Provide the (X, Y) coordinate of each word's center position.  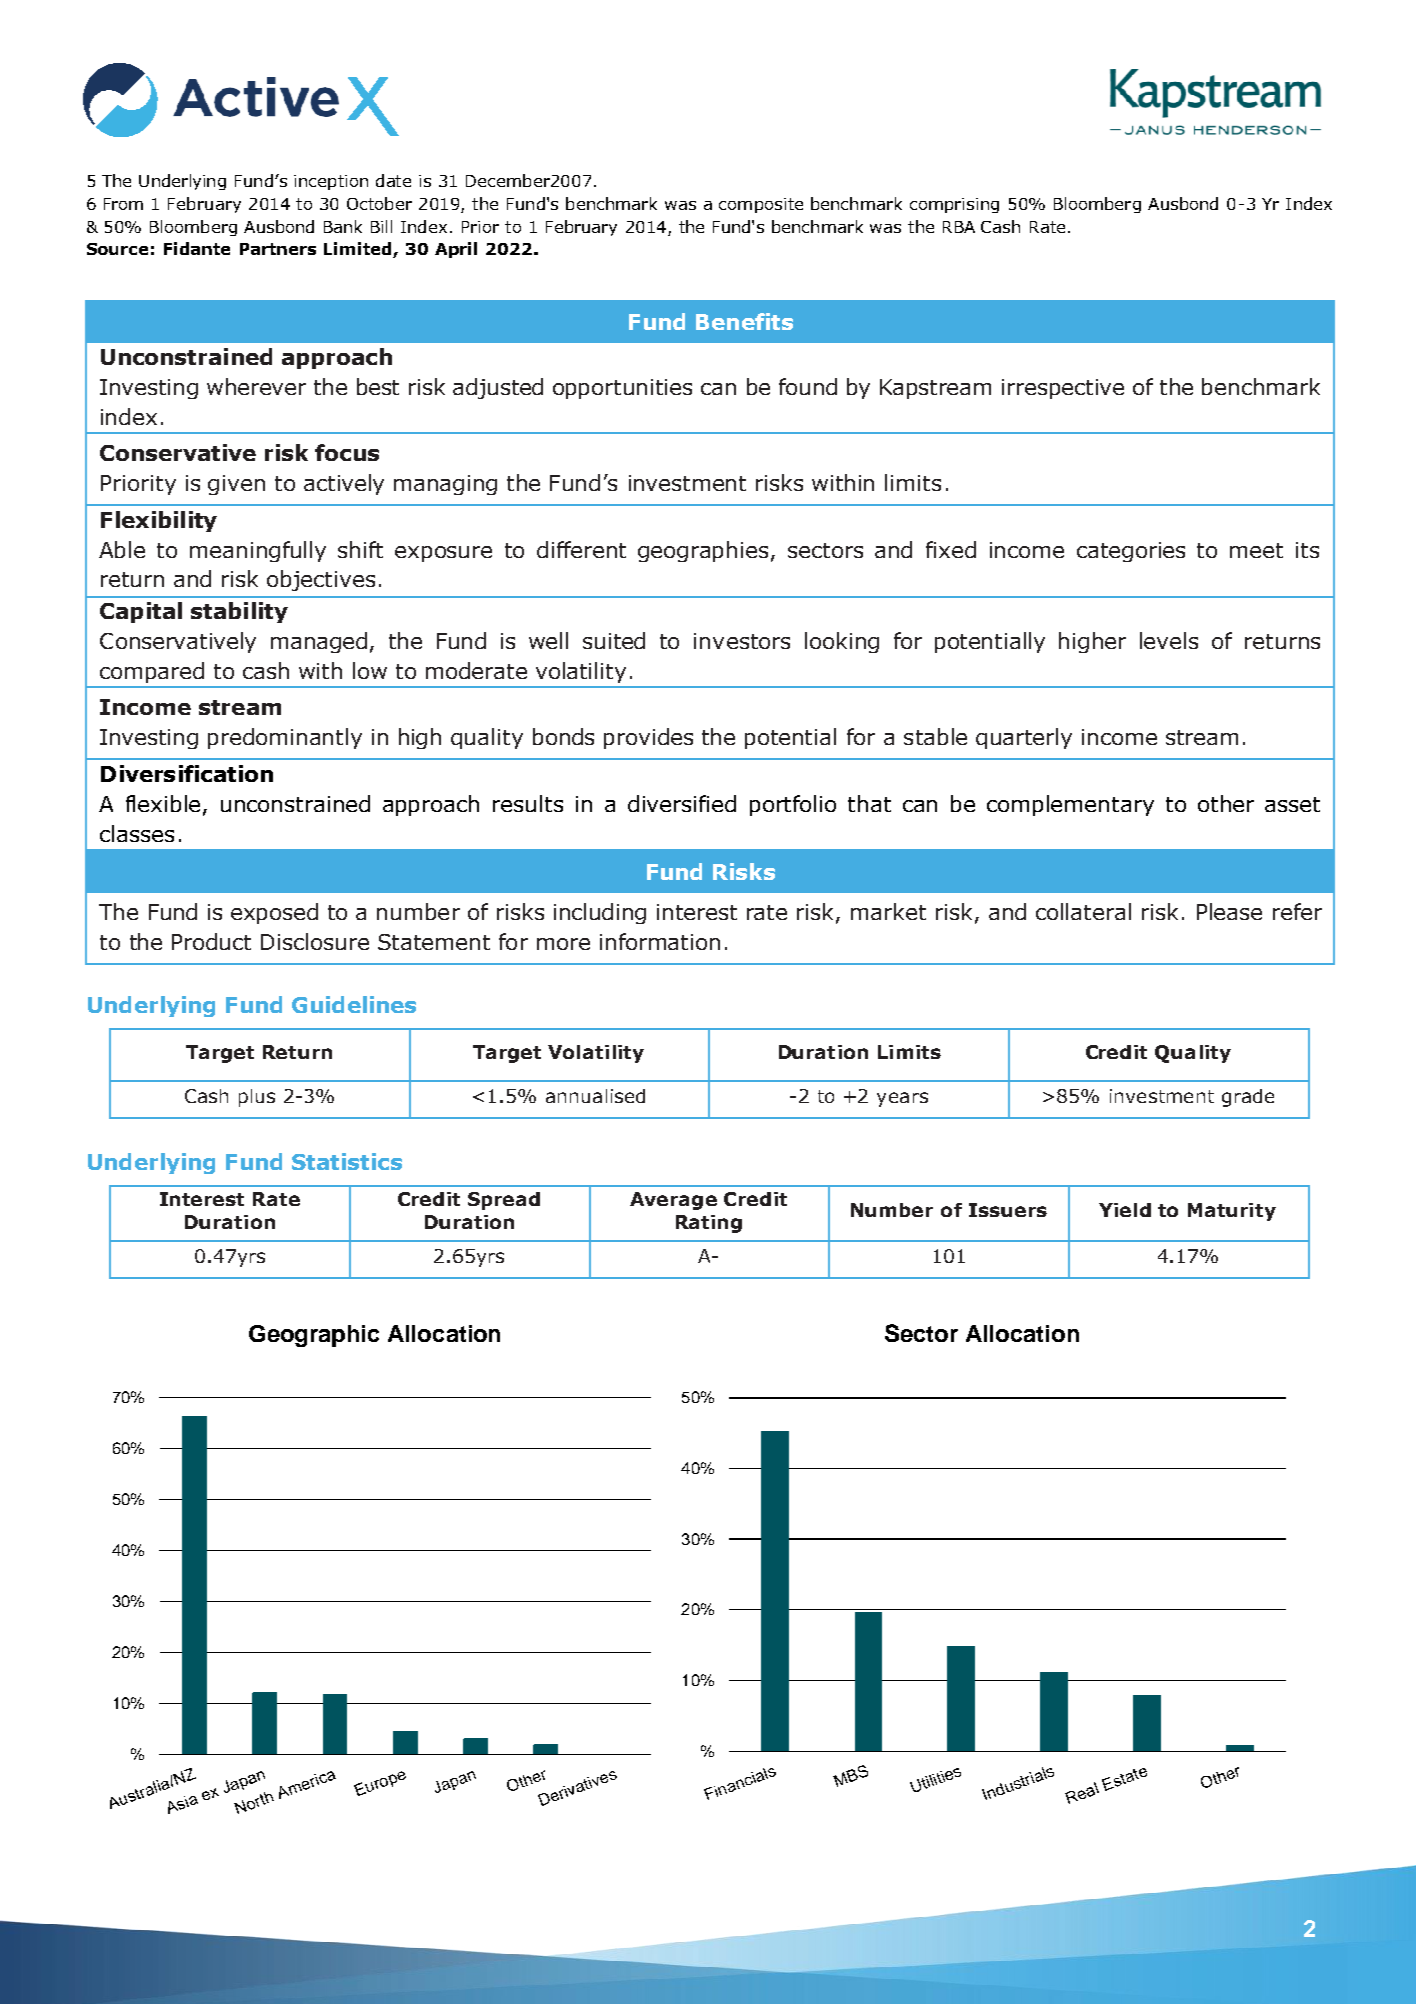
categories (1131, 552)
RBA (959, 227)
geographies (703, 551)
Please (1229, 911)
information (660, 941)
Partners (278, 249)
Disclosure (315, 941)
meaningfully (258, 551)
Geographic (314, 1336)
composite (761, 205)
